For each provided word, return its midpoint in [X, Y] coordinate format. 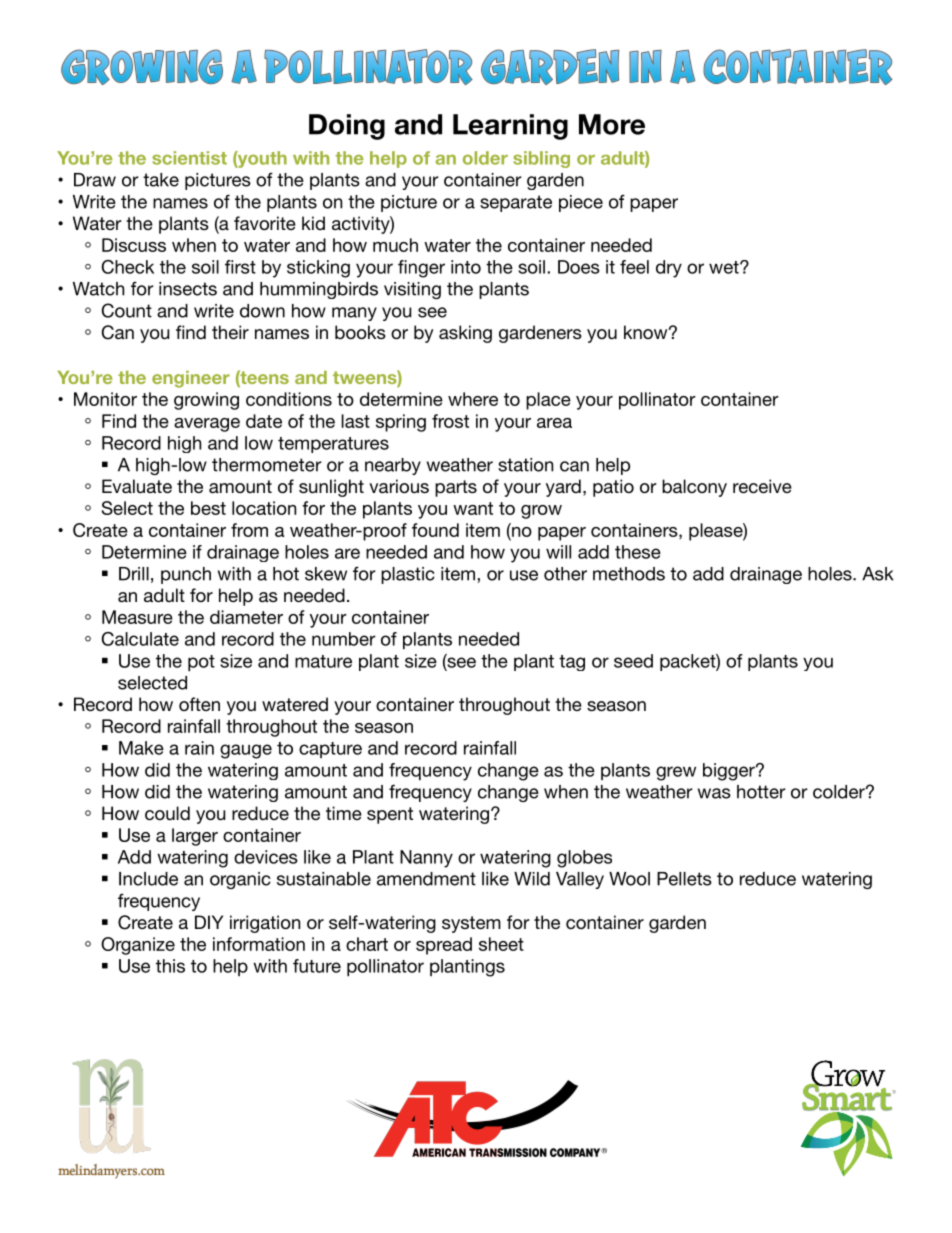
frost [450, 421]
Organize [138, 946]
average [207, 425]
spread [444, 946]
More [612, 124]
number [344, 639]
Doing [347, 127]
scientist [189, 158]
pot [201, 663]
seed [633, 661]
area [554, 423]
